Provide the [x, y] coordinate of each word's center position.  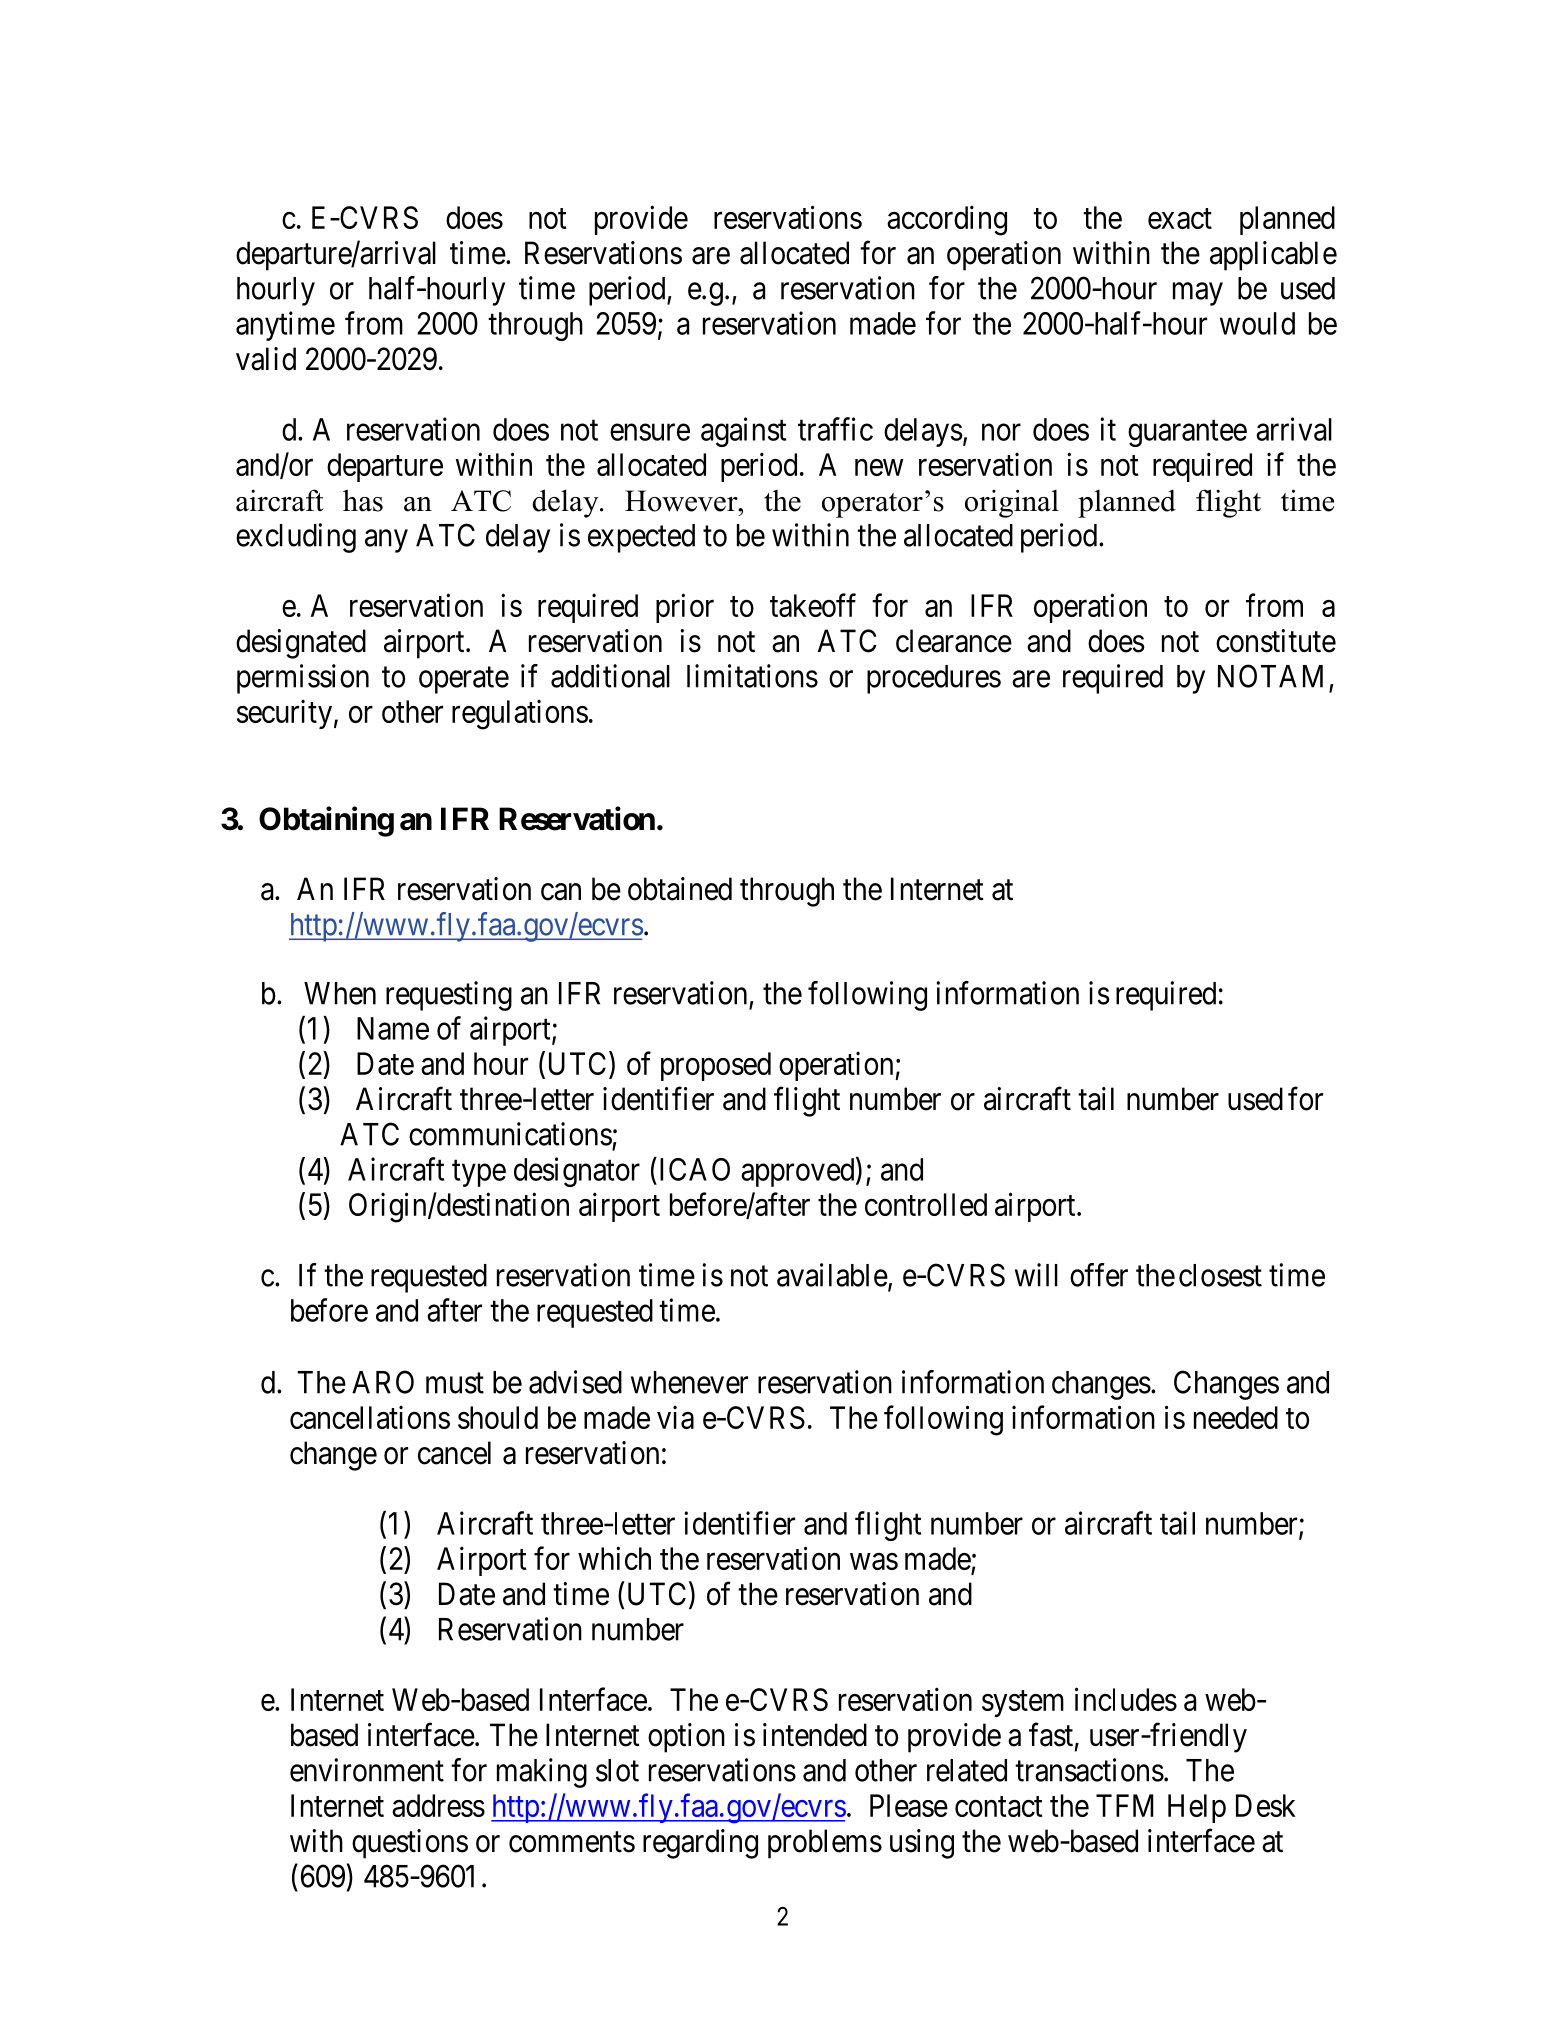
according [947, 220]
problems [825, 1844]
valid [266, 359]
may [1198, 294]
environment [367, 1770]
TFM [1125, 1805]
